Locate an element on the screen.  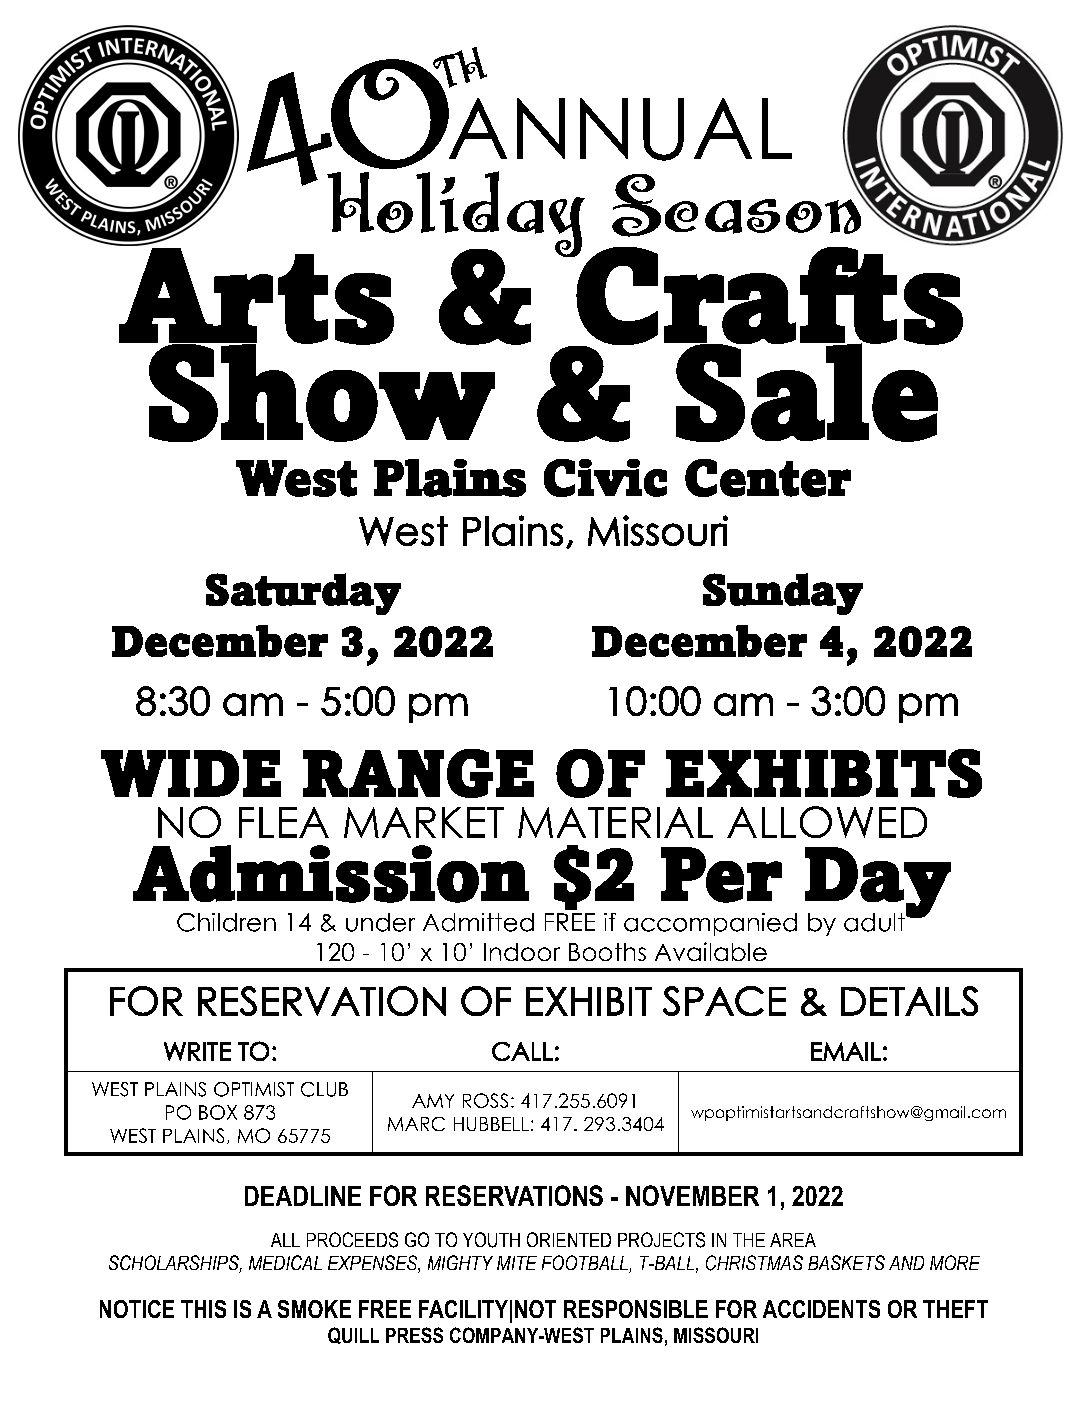
Sunday is located at coordinates (783, 594).
